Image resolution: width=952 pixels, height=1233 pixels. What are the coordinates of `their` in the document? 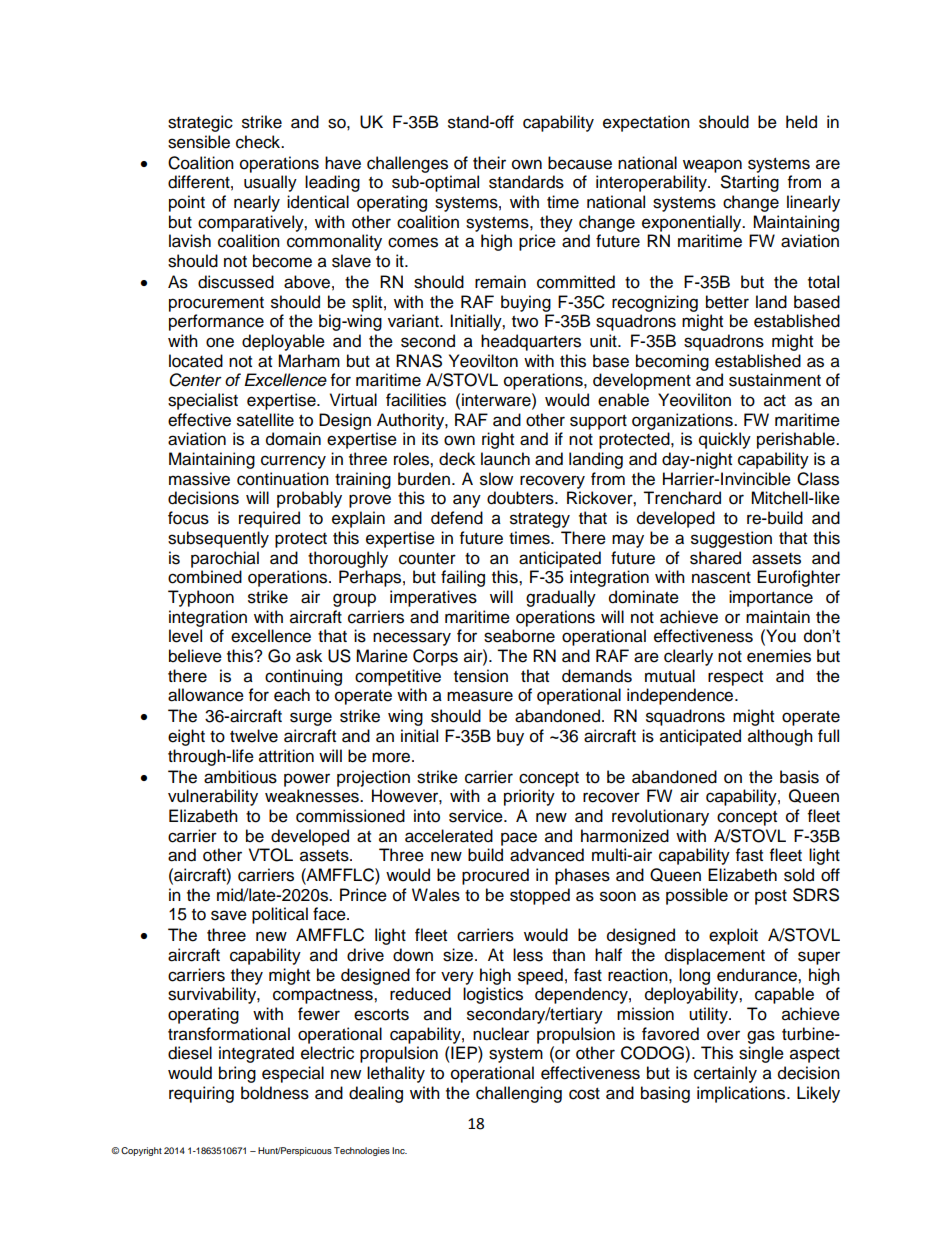 It's located at (489, 163).
